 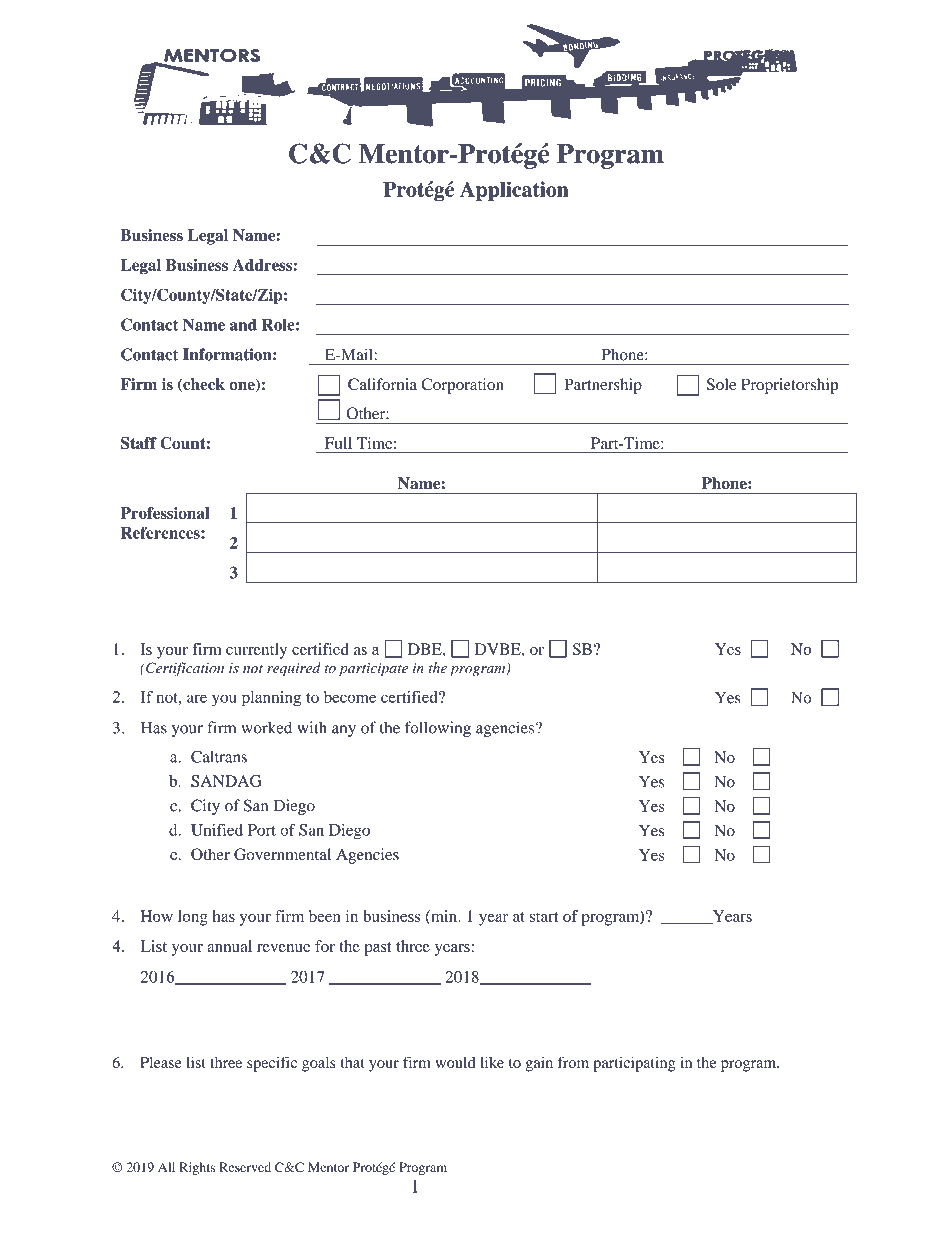 I want to click on Sole, so click(x=721, y=384).
